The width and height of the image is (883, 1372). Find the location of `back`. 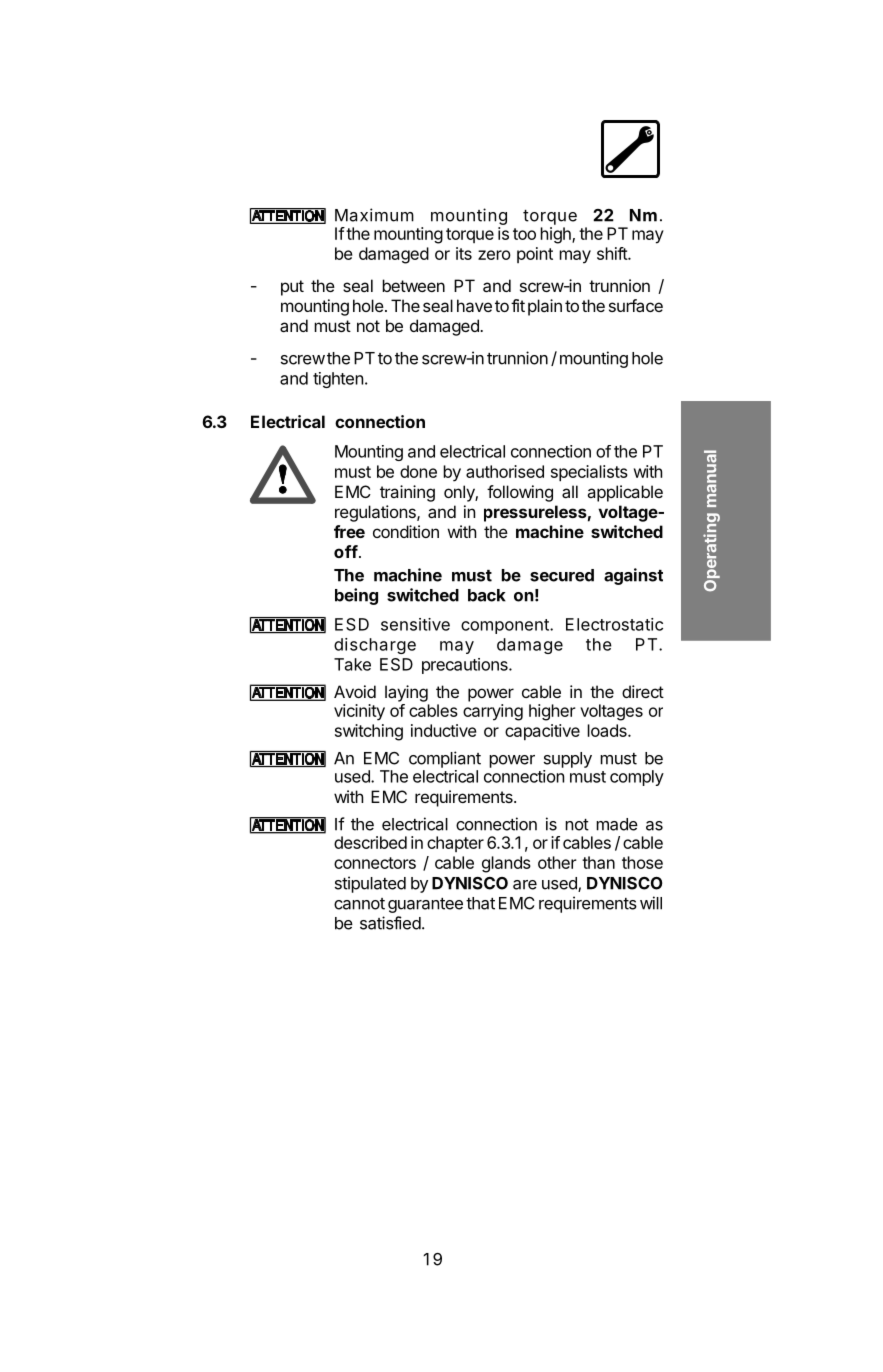

back is located at coordinates (487, 595).
